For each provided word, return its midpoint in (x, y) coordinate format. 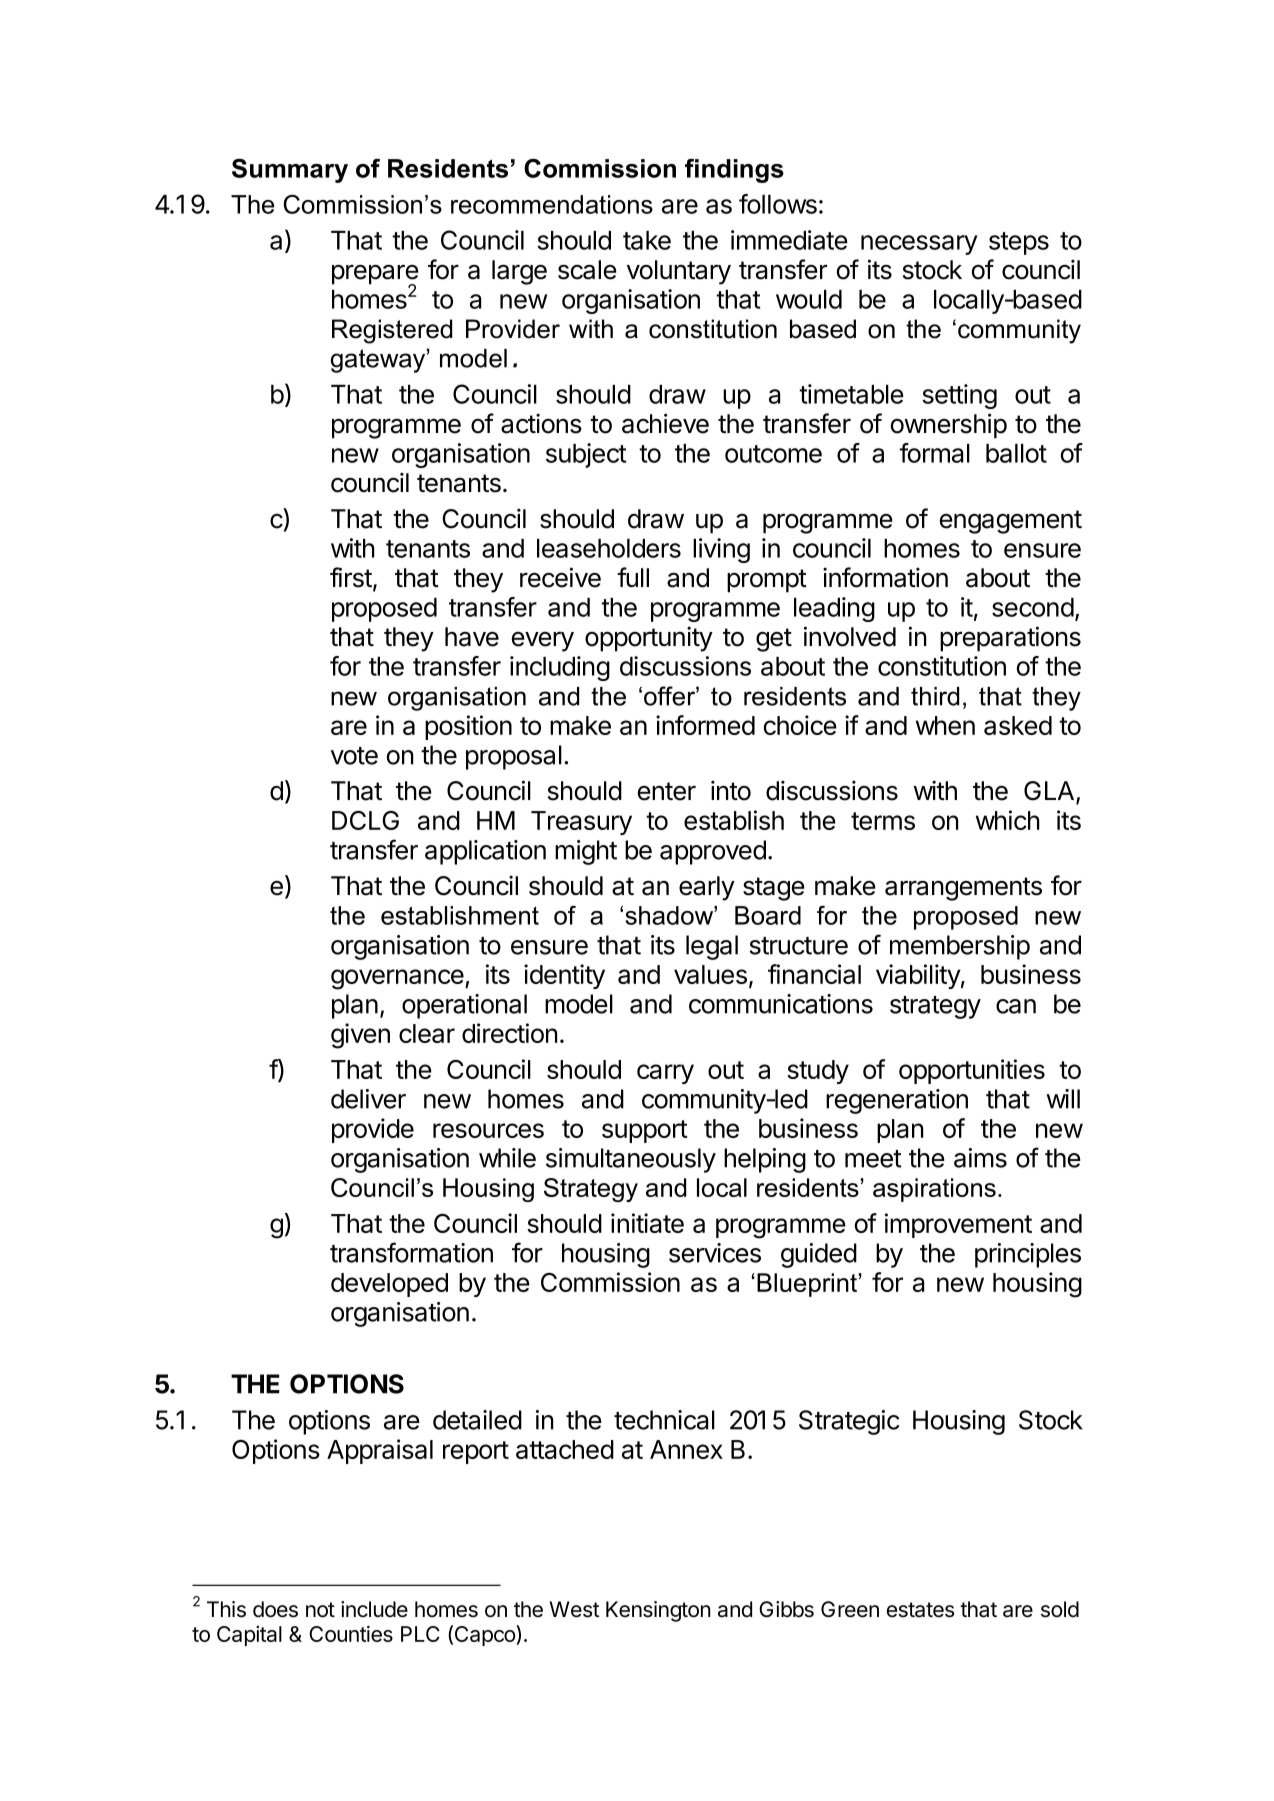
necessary (919, 245)
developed (389, 1285)
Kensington (658, 1611)
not (320, 1610)
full (633, 577)
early (707, 888)
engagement (1011, 522)
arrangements (963, 889)
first (351, 577)
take (647, 240)
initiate (647, 1223)
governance (398, 979)
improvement (958, 1225)
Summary (290, 171)
